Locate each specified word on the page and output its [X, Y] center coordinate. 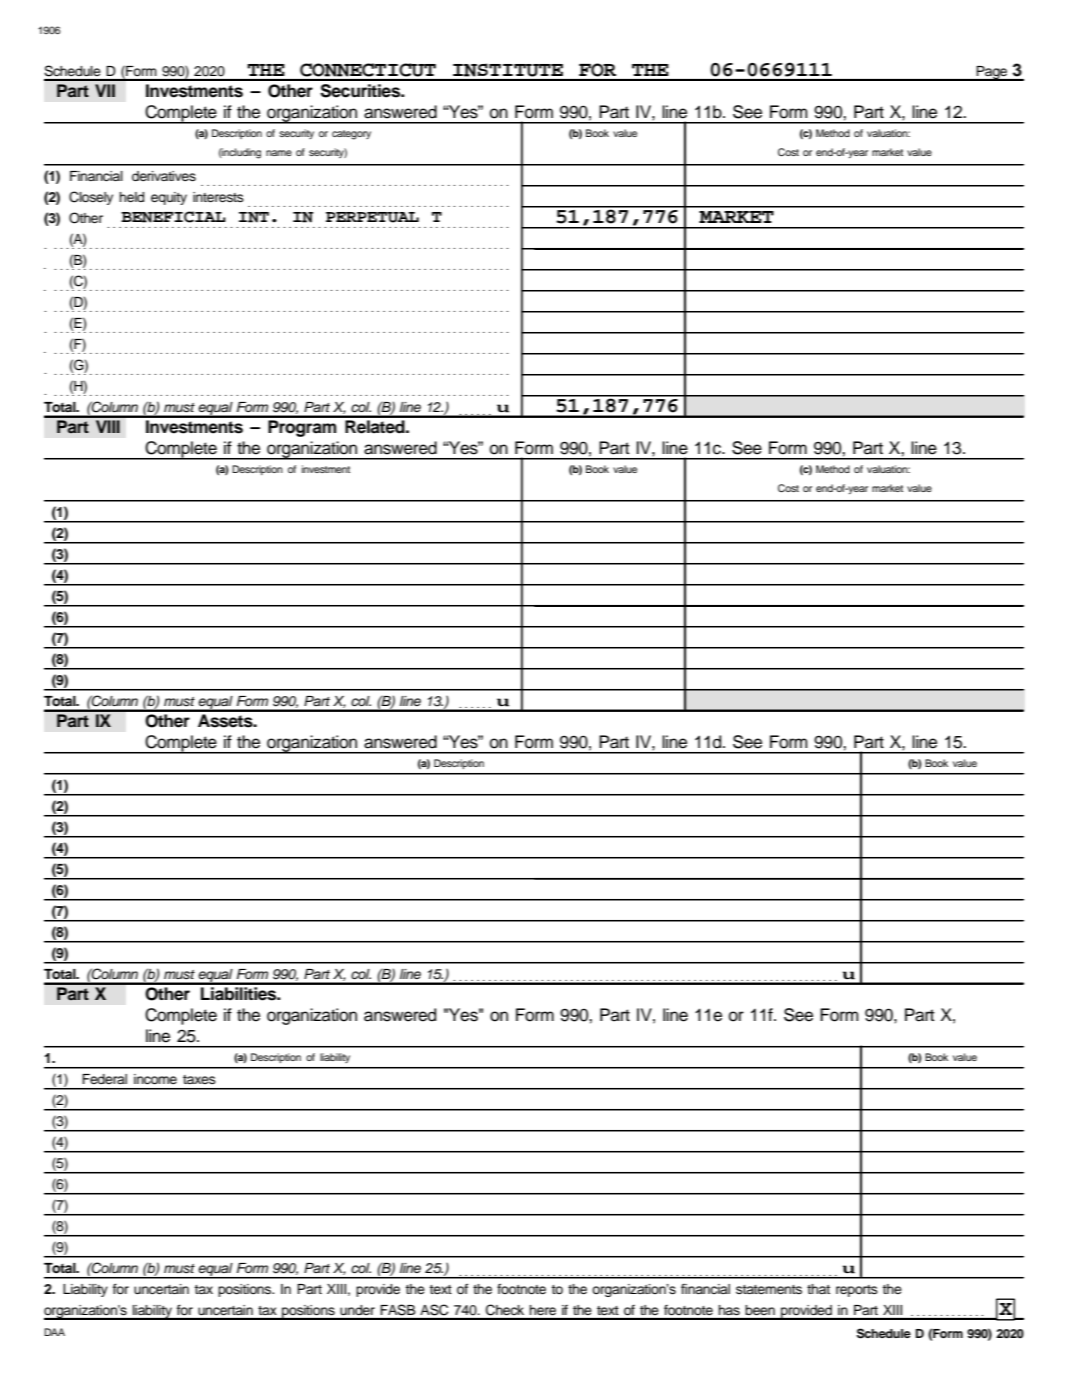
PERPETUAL [372, 217]
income [155, 1079]
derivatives [164, 176]
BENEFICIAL [173, 217]
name [279, 153]
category [351, 135]
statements [769, 1289]
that [818, 1289]
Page [992, 73]
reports [857, 1291]
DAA [54, 1332]
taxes [199, 1079]
